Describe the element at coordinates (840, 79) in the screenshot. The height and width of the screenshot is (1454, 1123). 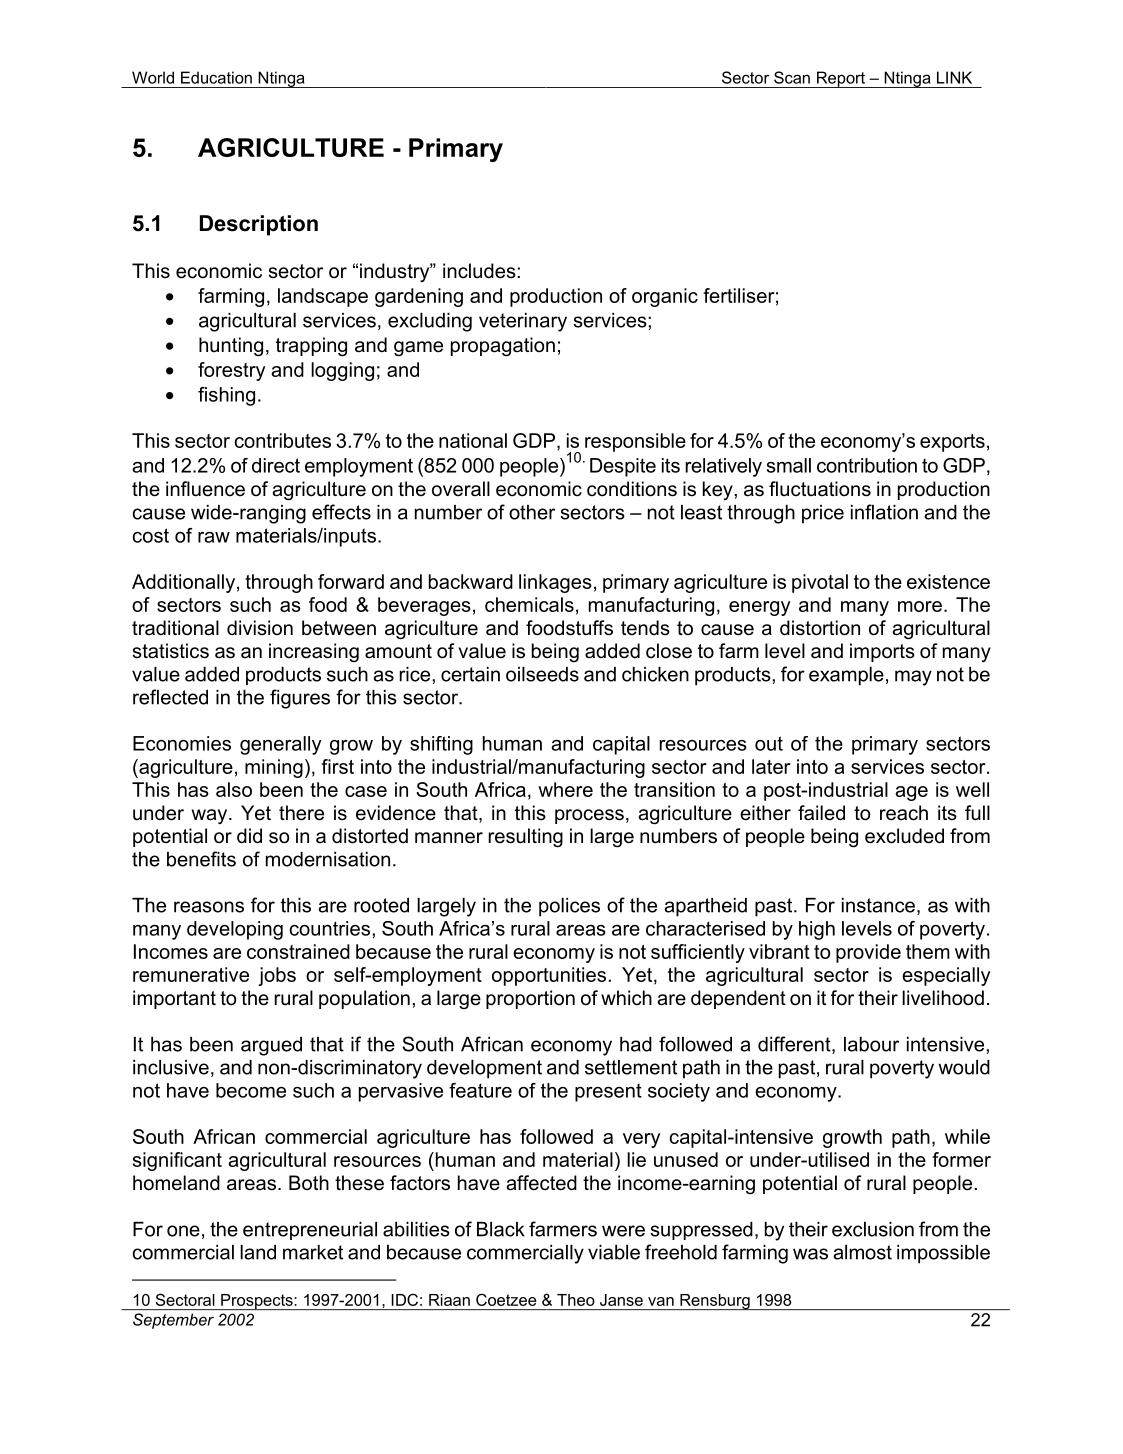
I see `Report` at that location.
